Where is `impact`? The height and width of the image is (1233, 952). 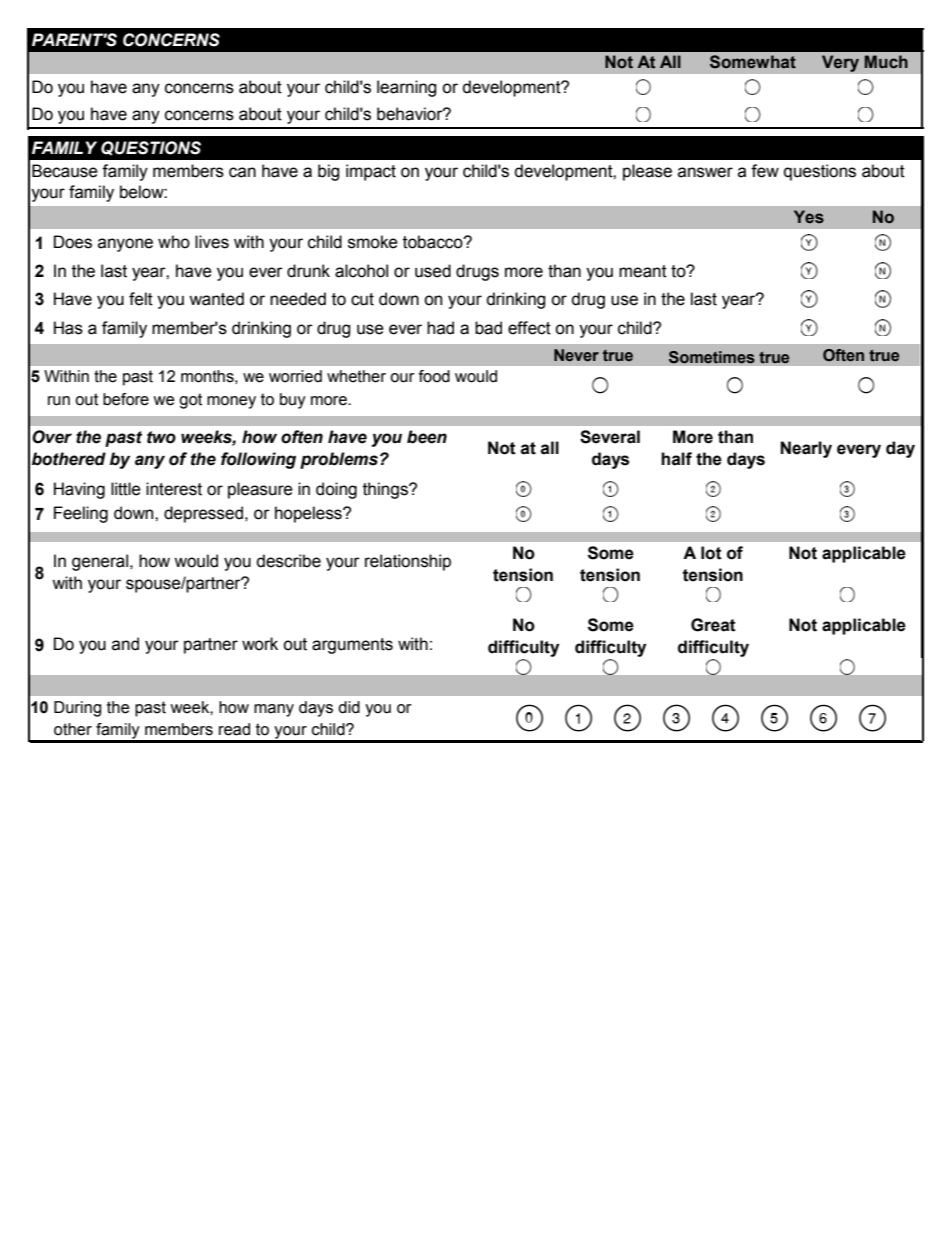 impact is located at coordinates (371, 172).
